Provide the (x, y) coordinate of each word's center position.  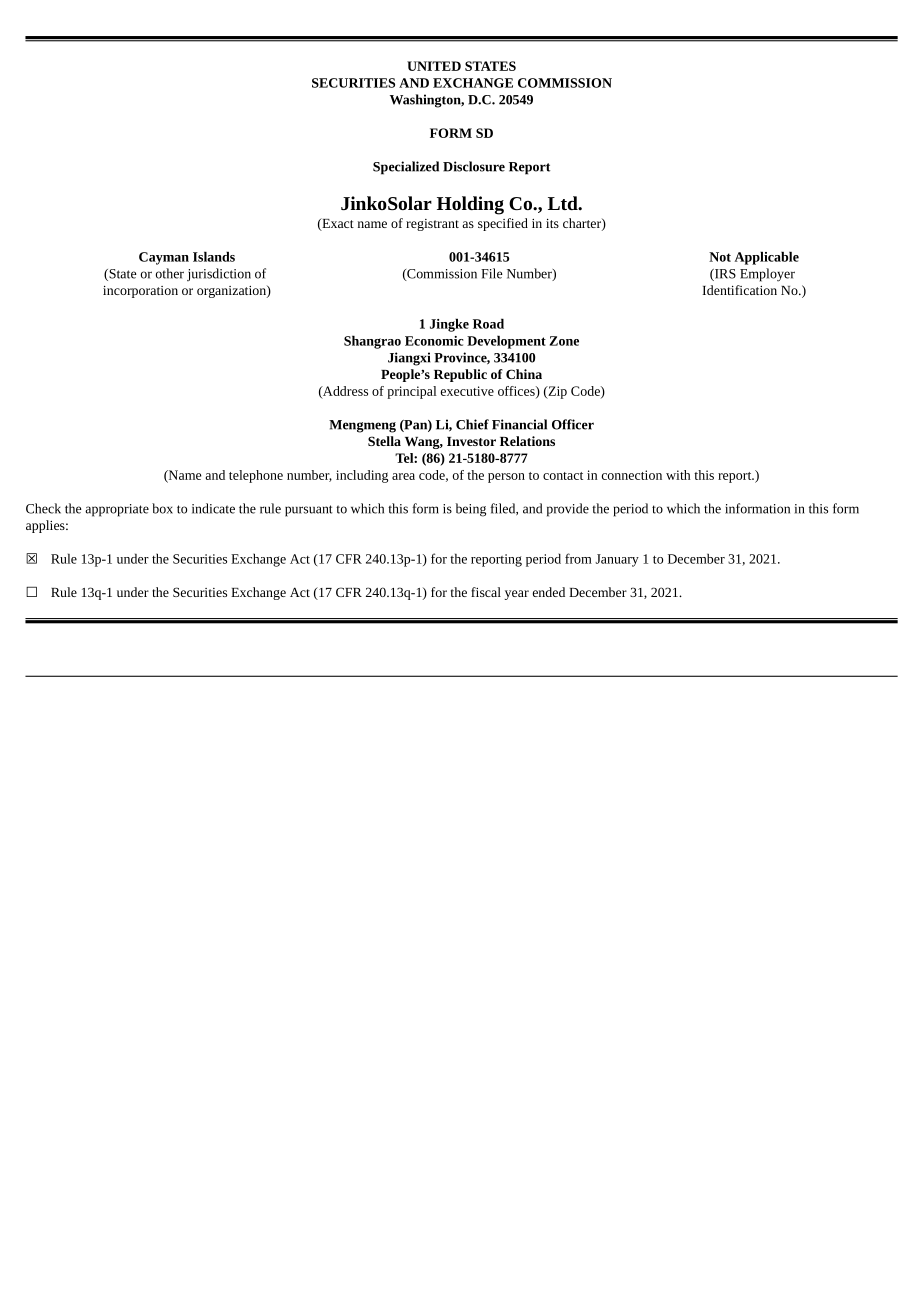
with (678, 475)
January (617, 560)
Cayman (164, 258)
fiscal (486, 592)
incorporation (140, 292)
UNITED (434, 66)
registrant (432, 225)
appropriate (117, 510)
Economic (434, 341)
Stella (384, 441)
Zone (564, 341)
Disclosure (474, 166)
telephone (256, 476)
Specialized (406, 168)
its (552, 223)
